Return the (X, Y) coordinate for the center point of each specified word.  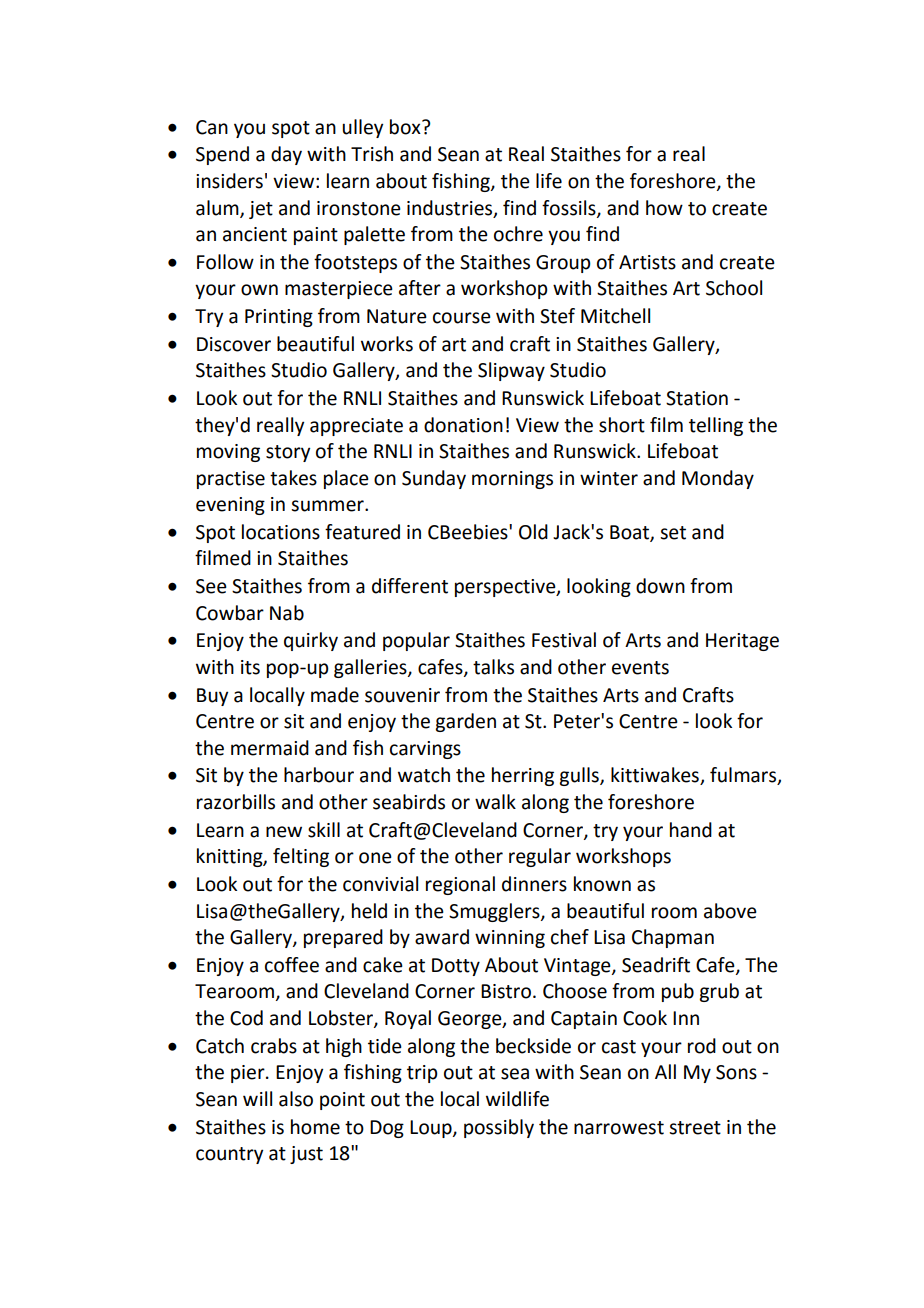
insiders (229, 181)
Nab (287, 613)
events (640, 668)
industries (449, 208)
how (664, 208)
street (695, 1128)
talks (493, 667)
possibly (499, 1128)
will (257, 1098)
